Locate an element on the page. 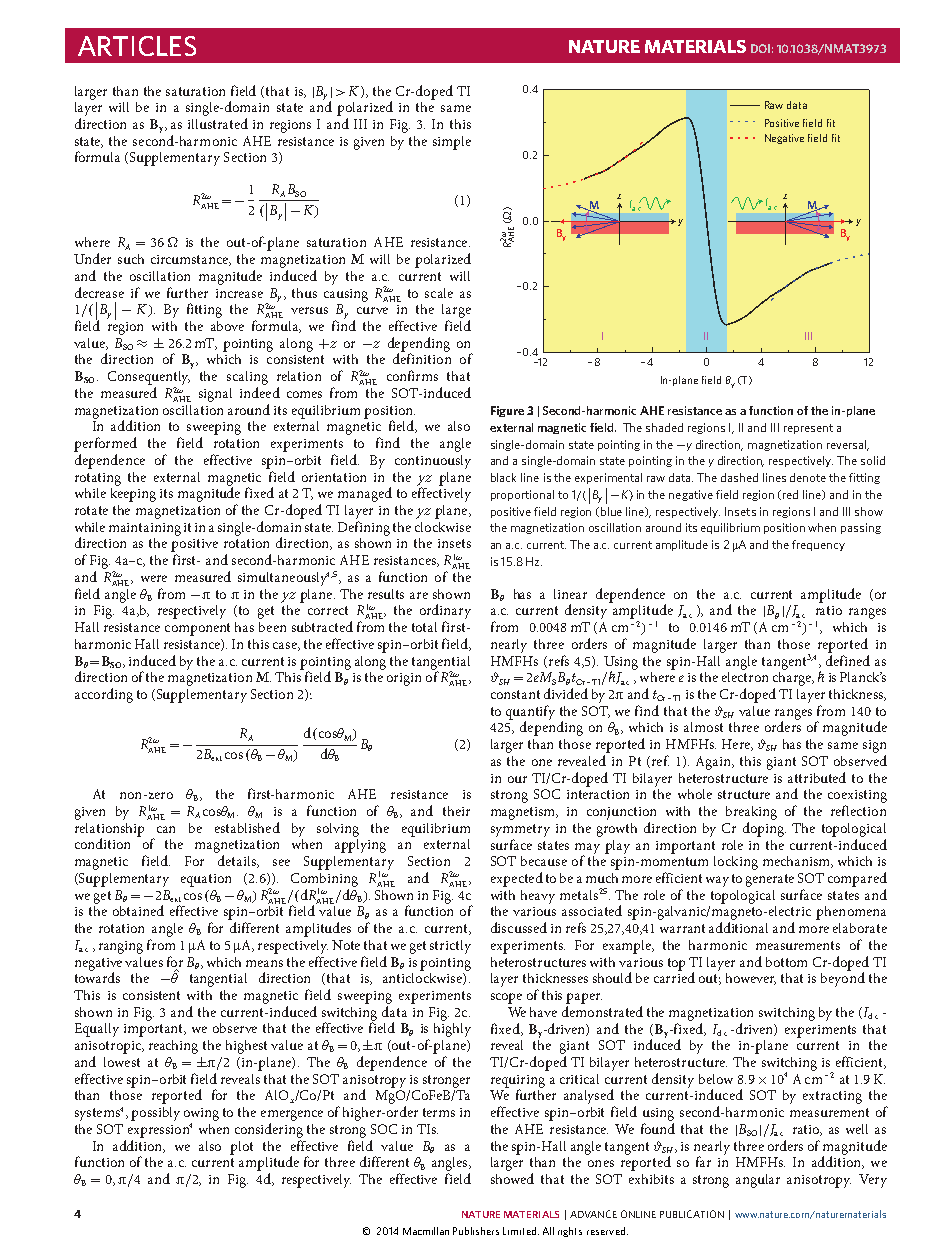  Publishers is located at coordinates (476, 1231).
